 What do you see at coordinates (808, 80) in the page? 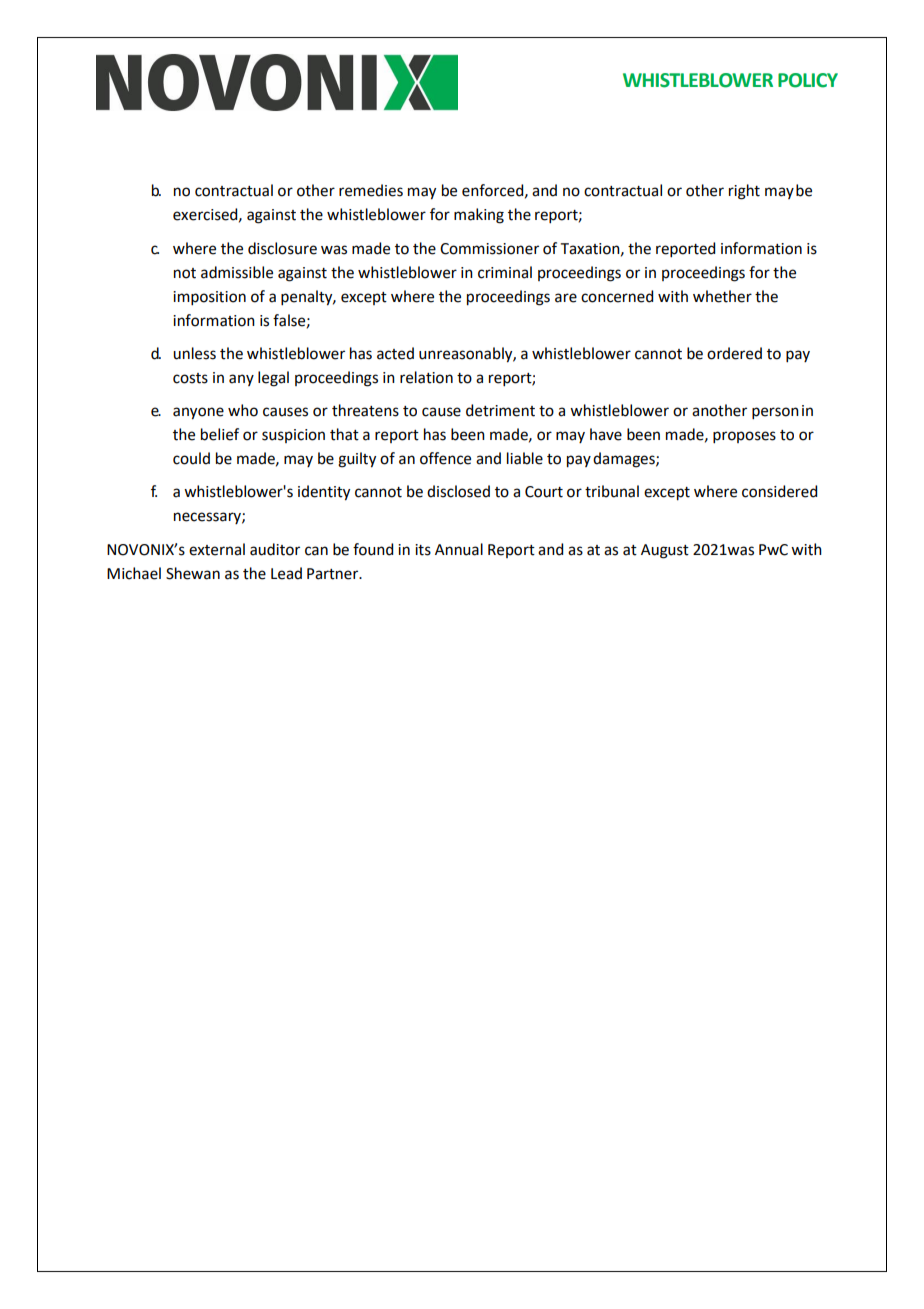
I see `POLICY` at bounding box center [808, 80].
